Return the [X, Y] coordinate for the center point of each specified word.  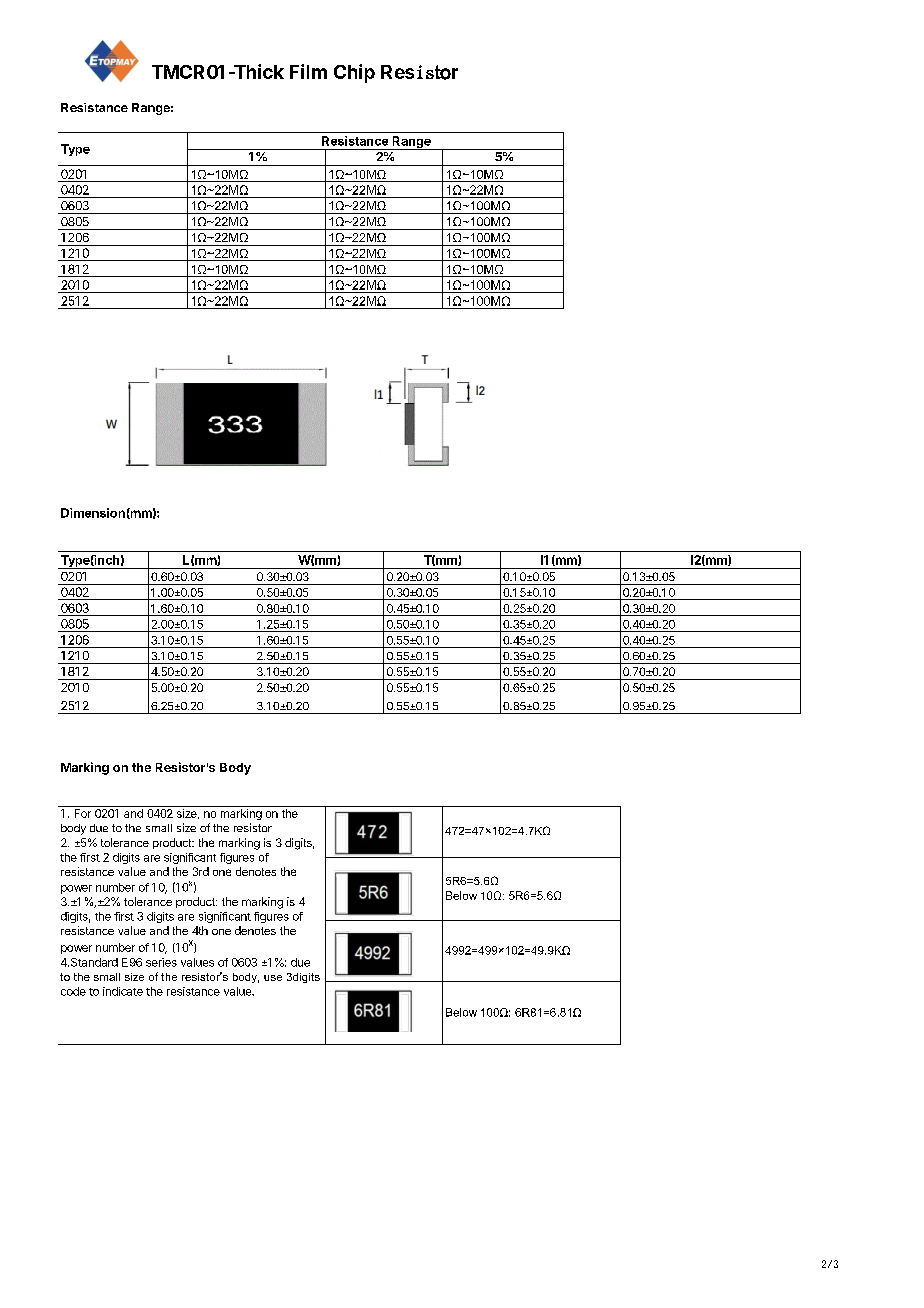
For [83, 813]
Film [308, 71]
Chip [354, 73]
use [273, 978]
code [73, 991]
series [161, 962]
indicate [123, 991]
